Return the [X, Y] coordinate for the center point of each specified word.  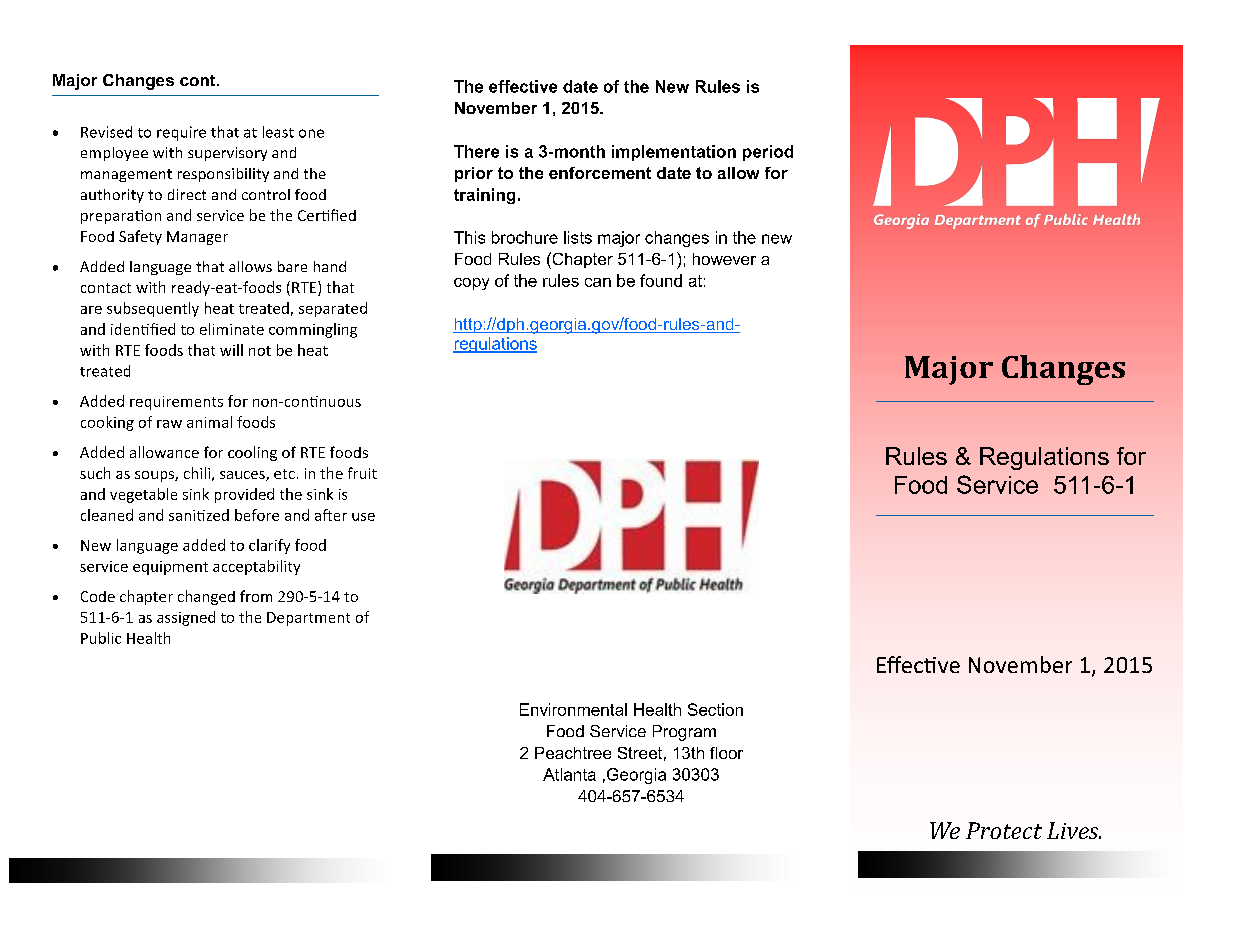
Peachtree [573, 753]
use [363, 517]
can [598, 282]
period [768, 153]
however [724, 259]
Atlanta [569, 774]
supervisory [227, 154]
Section [715, 709]
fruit [362, 473]
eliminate [232, 329]
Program [684, 733]
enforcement [600, 173]
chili [197, 473]
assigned [186, 618]
